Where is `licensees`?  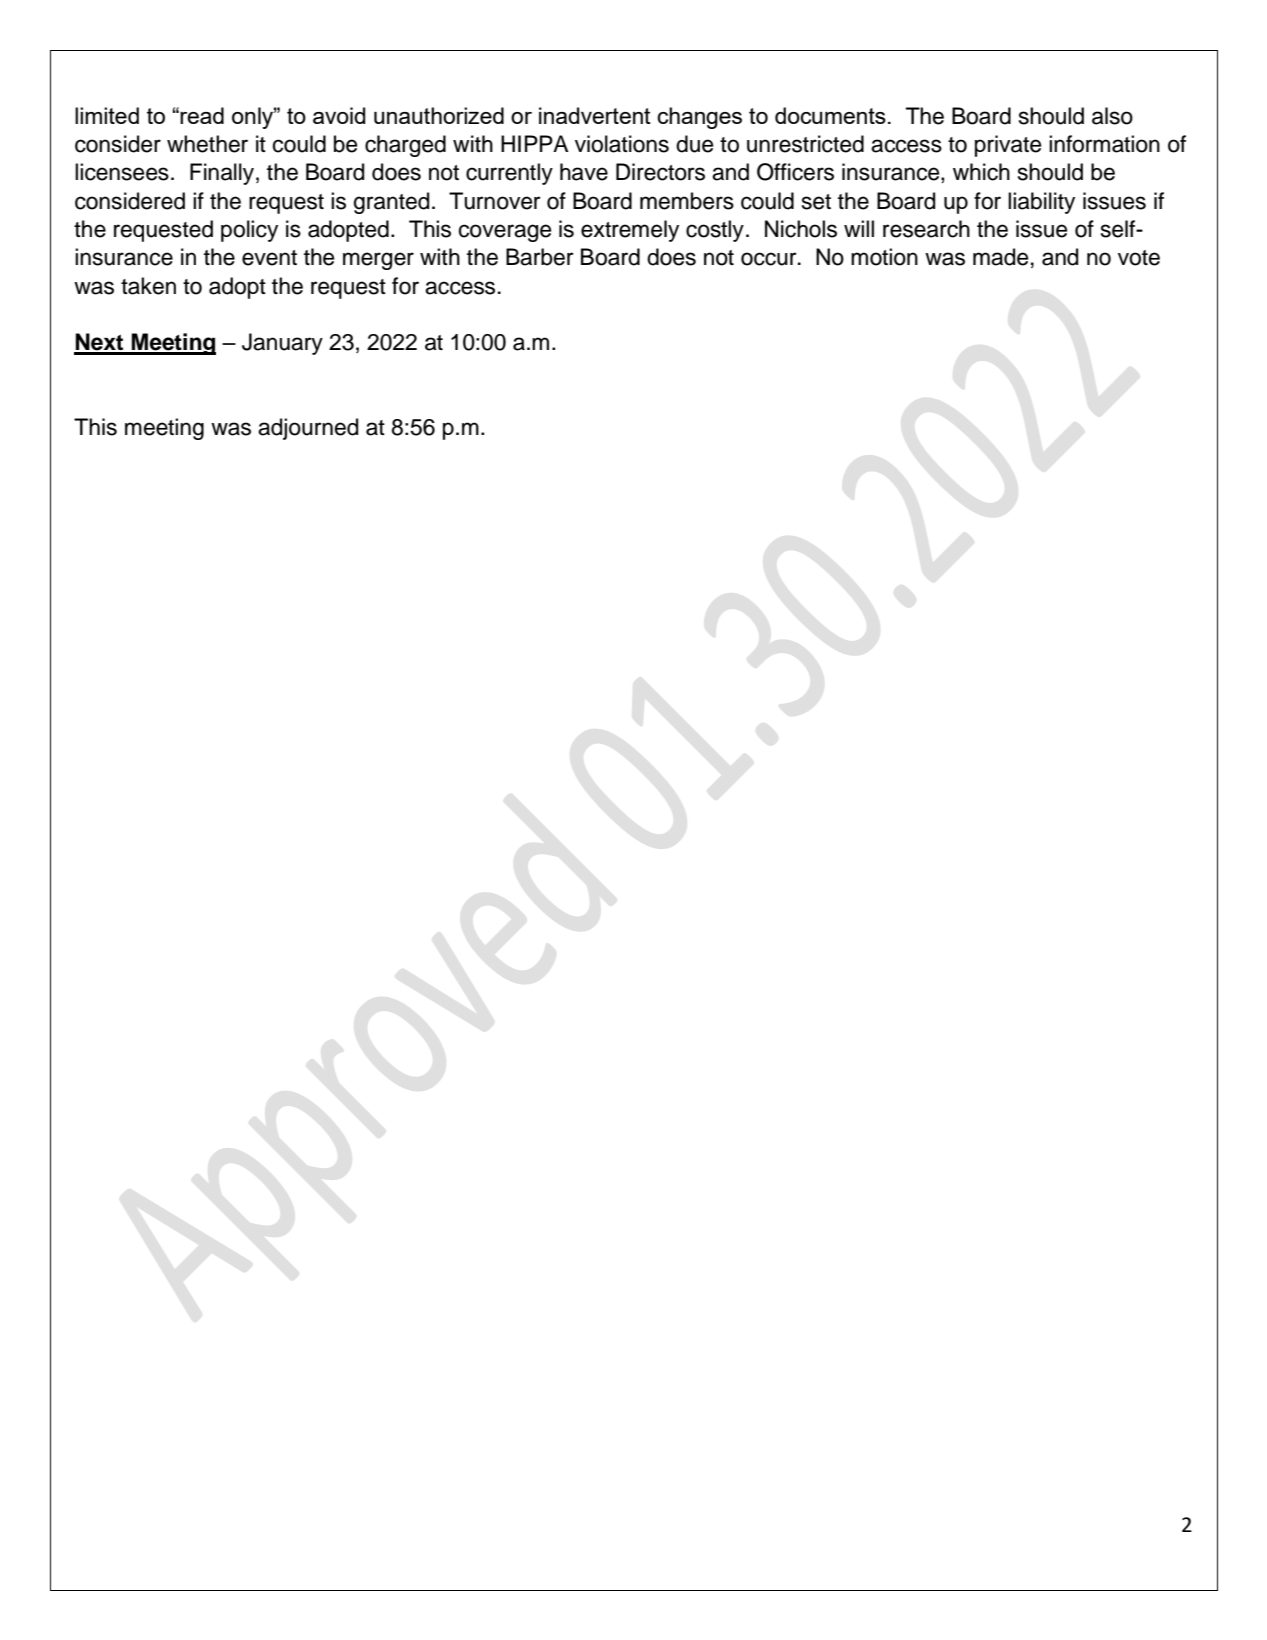
licensees is located at coordinates (122, 172).
